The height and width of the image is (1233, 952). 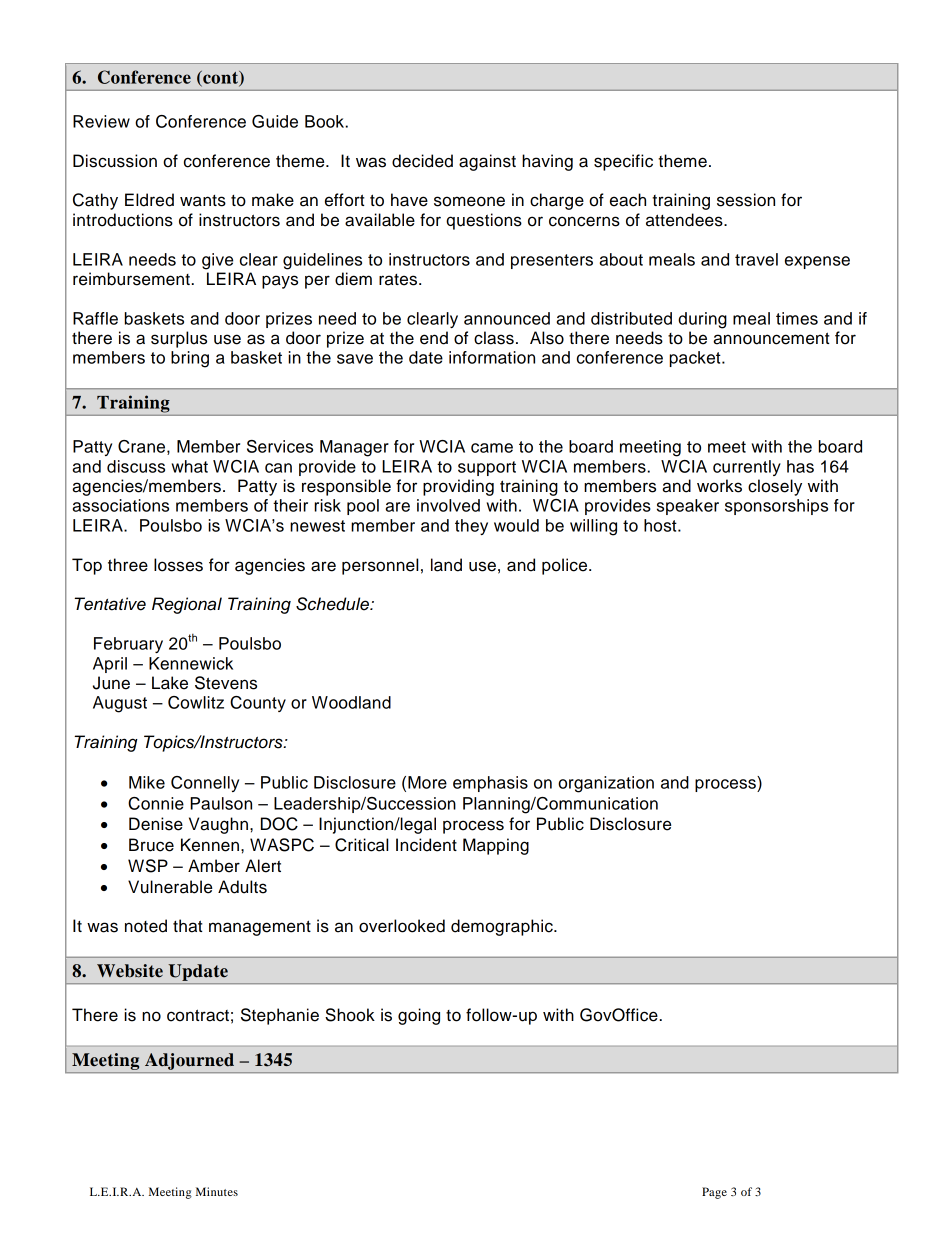 What do you see at coordinates (419, 1016) in the image?
I see `going` at bounding box center [419, 1016].
